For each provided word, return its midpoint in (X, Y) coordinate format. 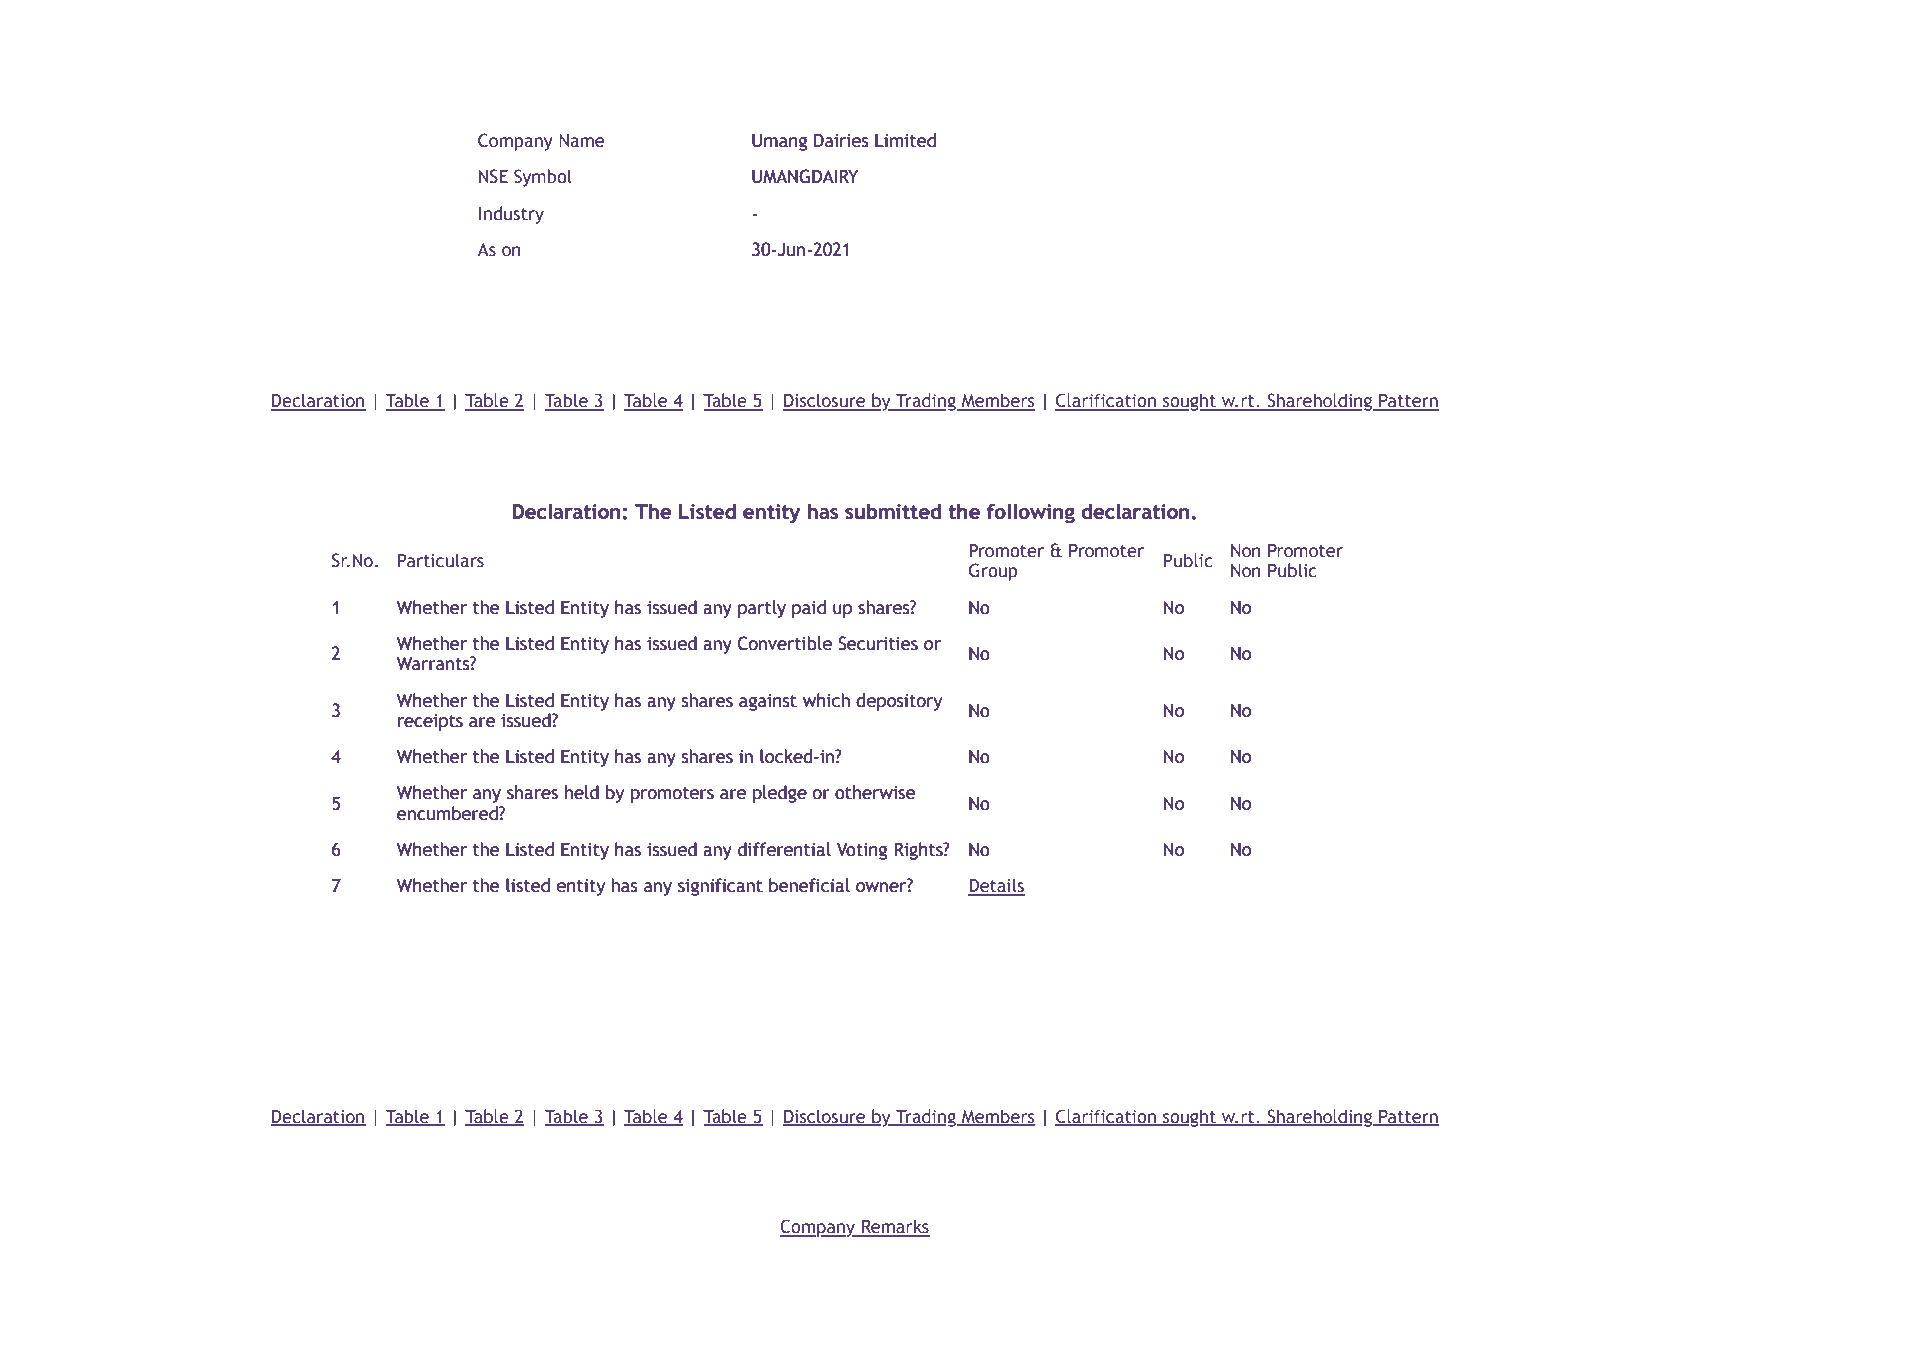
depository (899, 702)
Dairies (841, 140)
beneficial (809, 885)
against (768, 702)
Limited (905, 140)
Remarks (895, 1227)
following (1031, 513)
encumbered (448, 813)
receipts (430, 722)
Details (996, 886)
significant (720, 887)
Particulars (441, 560)
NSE (493, 176)
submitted (893, 511)
